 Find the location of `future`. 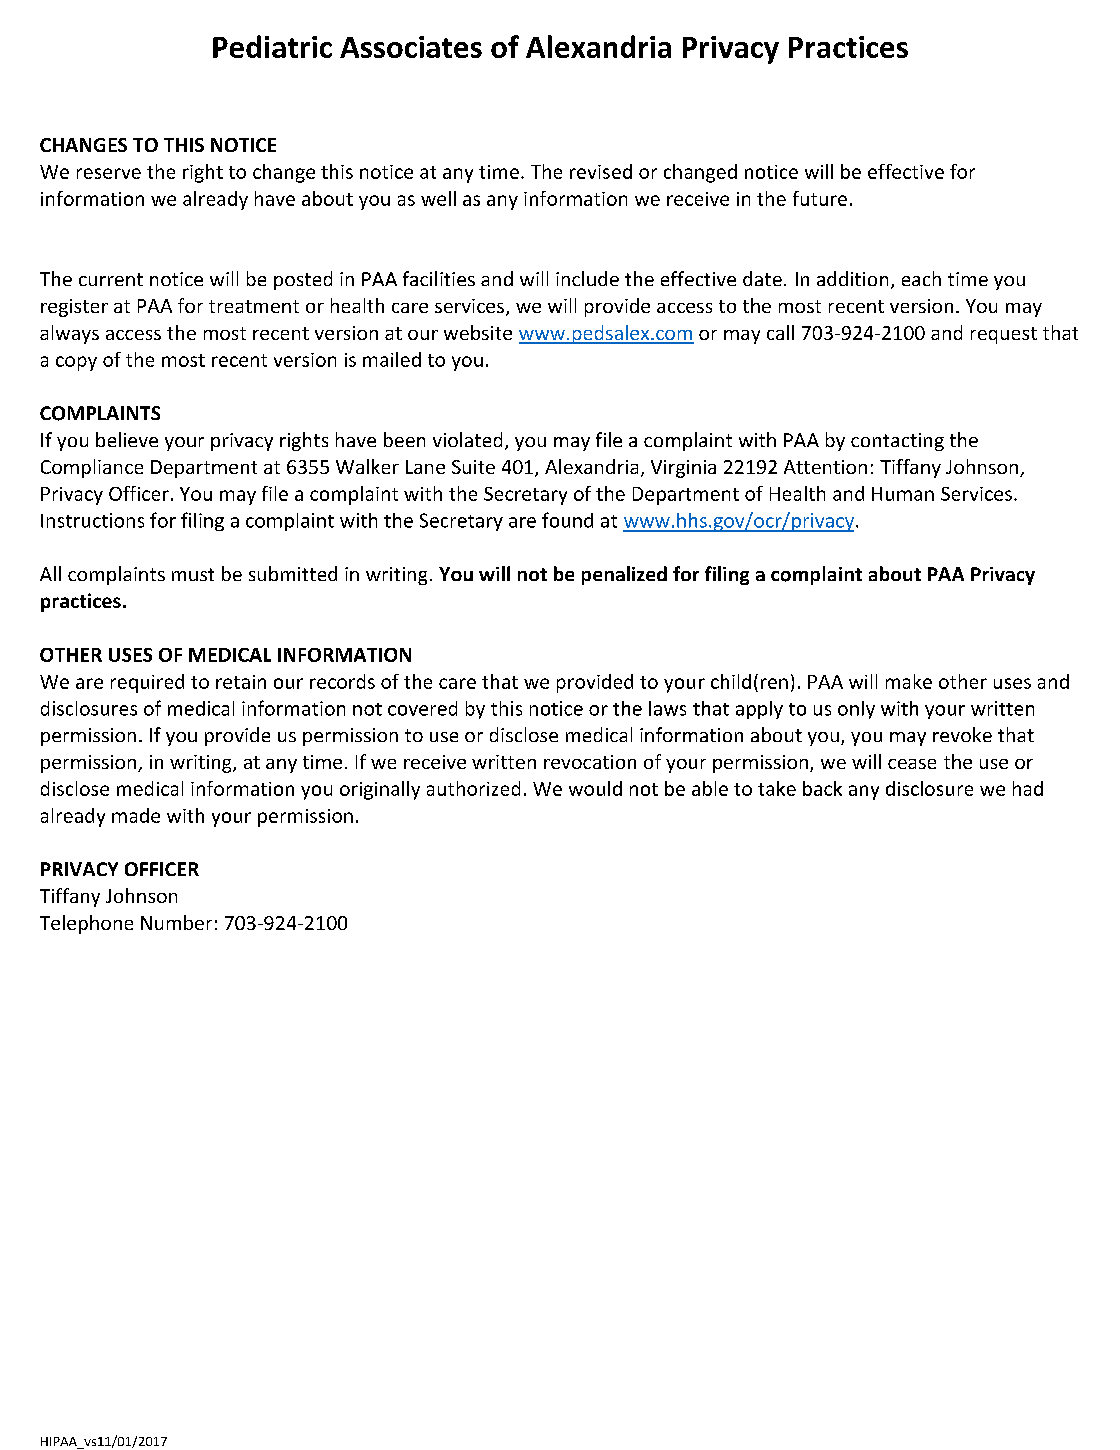

future is located at coordinates (820, 198).
